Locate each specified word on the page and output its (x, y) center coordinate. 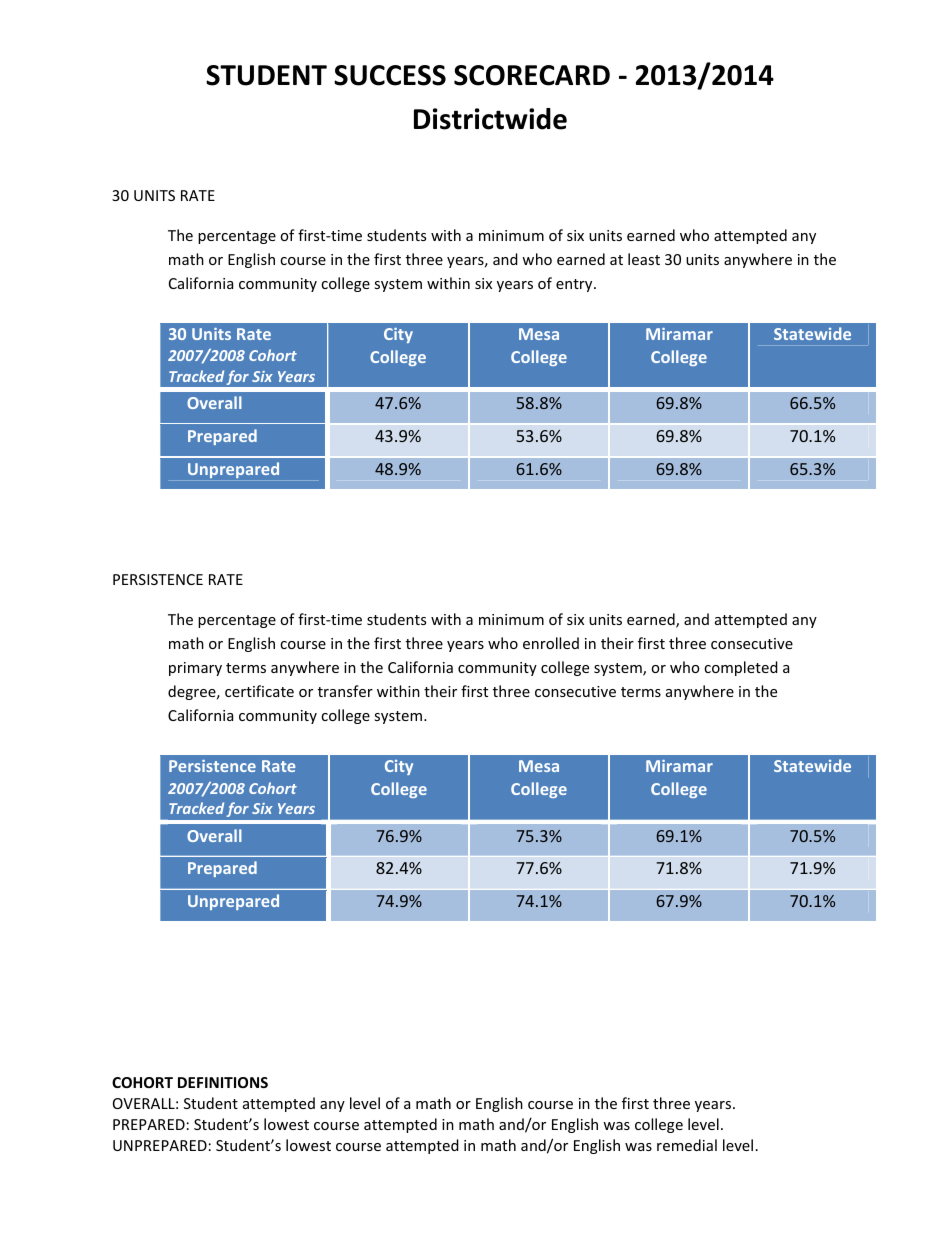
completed (741, 668)
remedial (687, 1145)
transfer (345, 691)
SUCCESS (390, 75)
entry (575, 285)
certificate (259, 691)
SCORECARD (532, 75)
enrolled (551, 643)
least (644, 259)
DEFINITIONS (223, 1082)
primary (195, 669)
